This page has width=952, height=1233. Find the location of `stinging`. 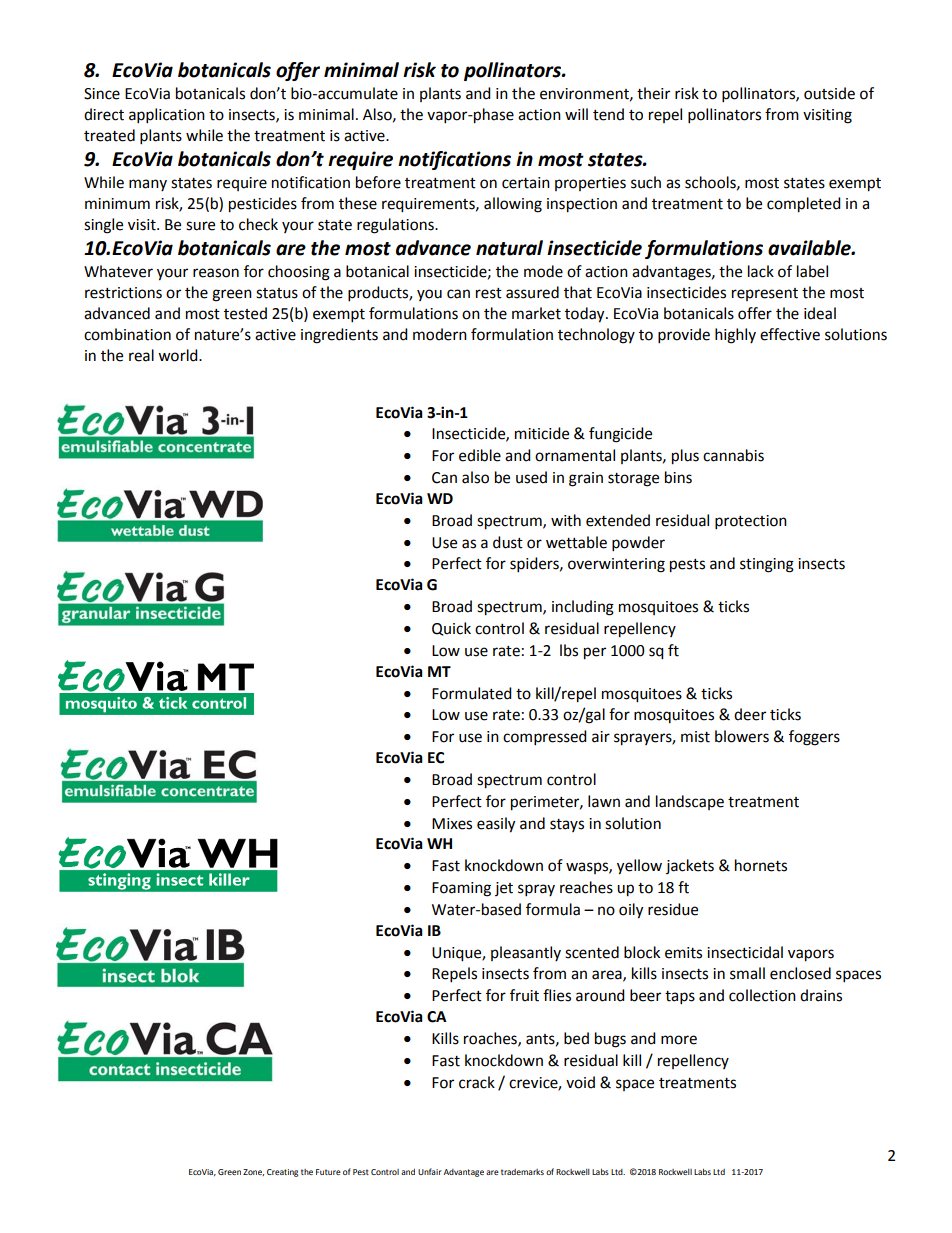

stinging is located at coordinates (767, 565).
